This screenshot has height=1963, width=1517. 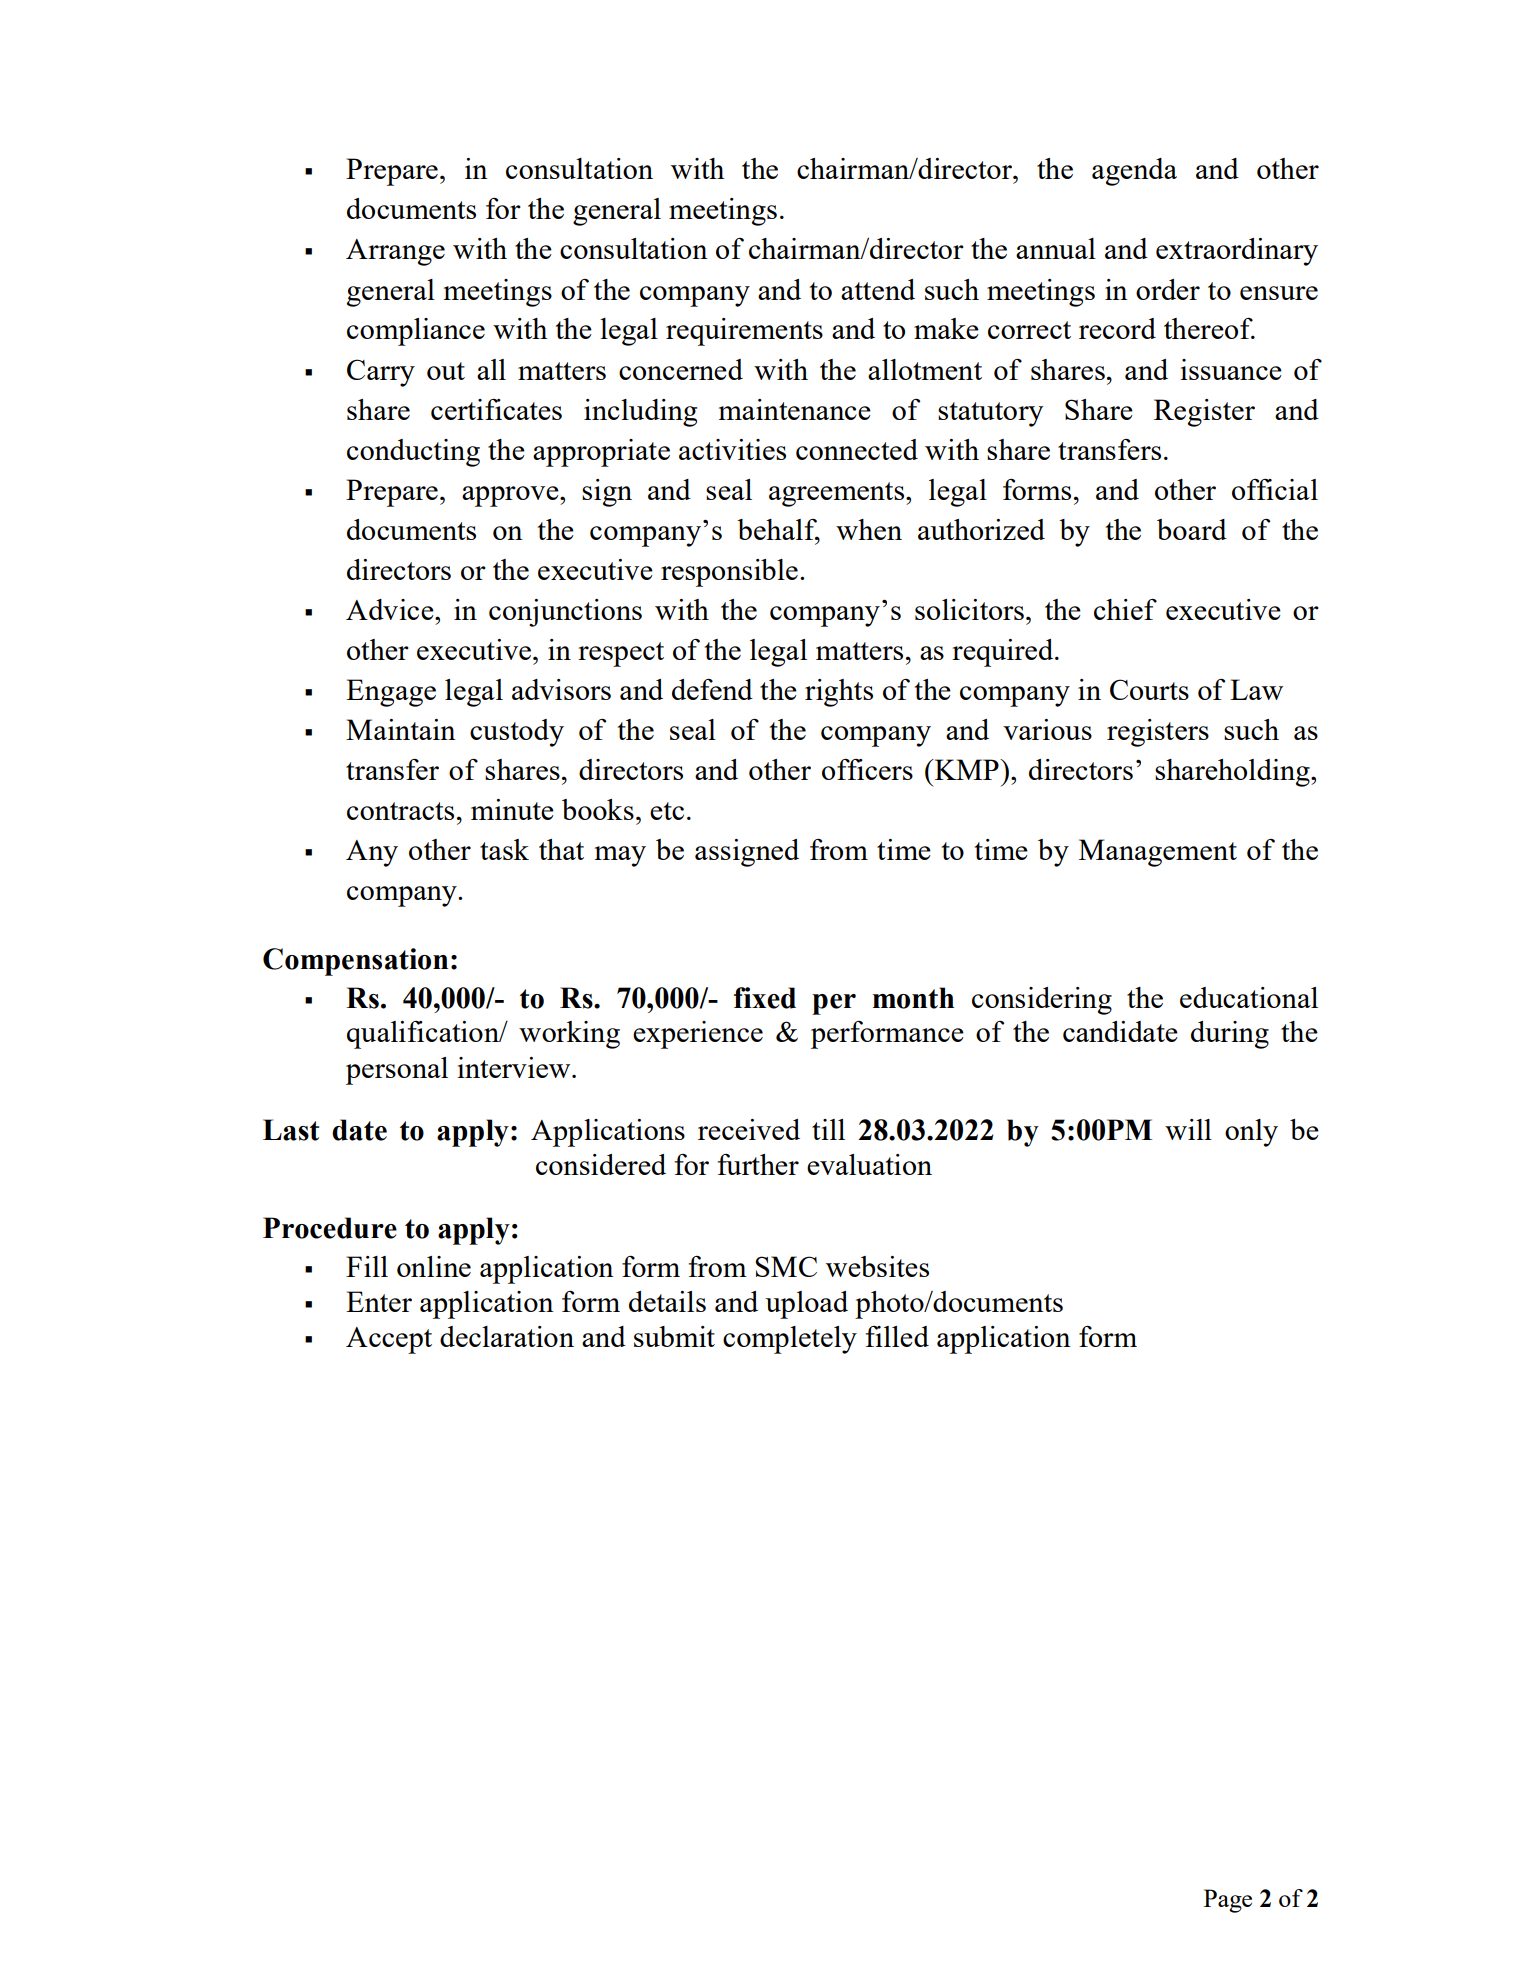 I want to click on declaration, so click(x=507, y=1336).
